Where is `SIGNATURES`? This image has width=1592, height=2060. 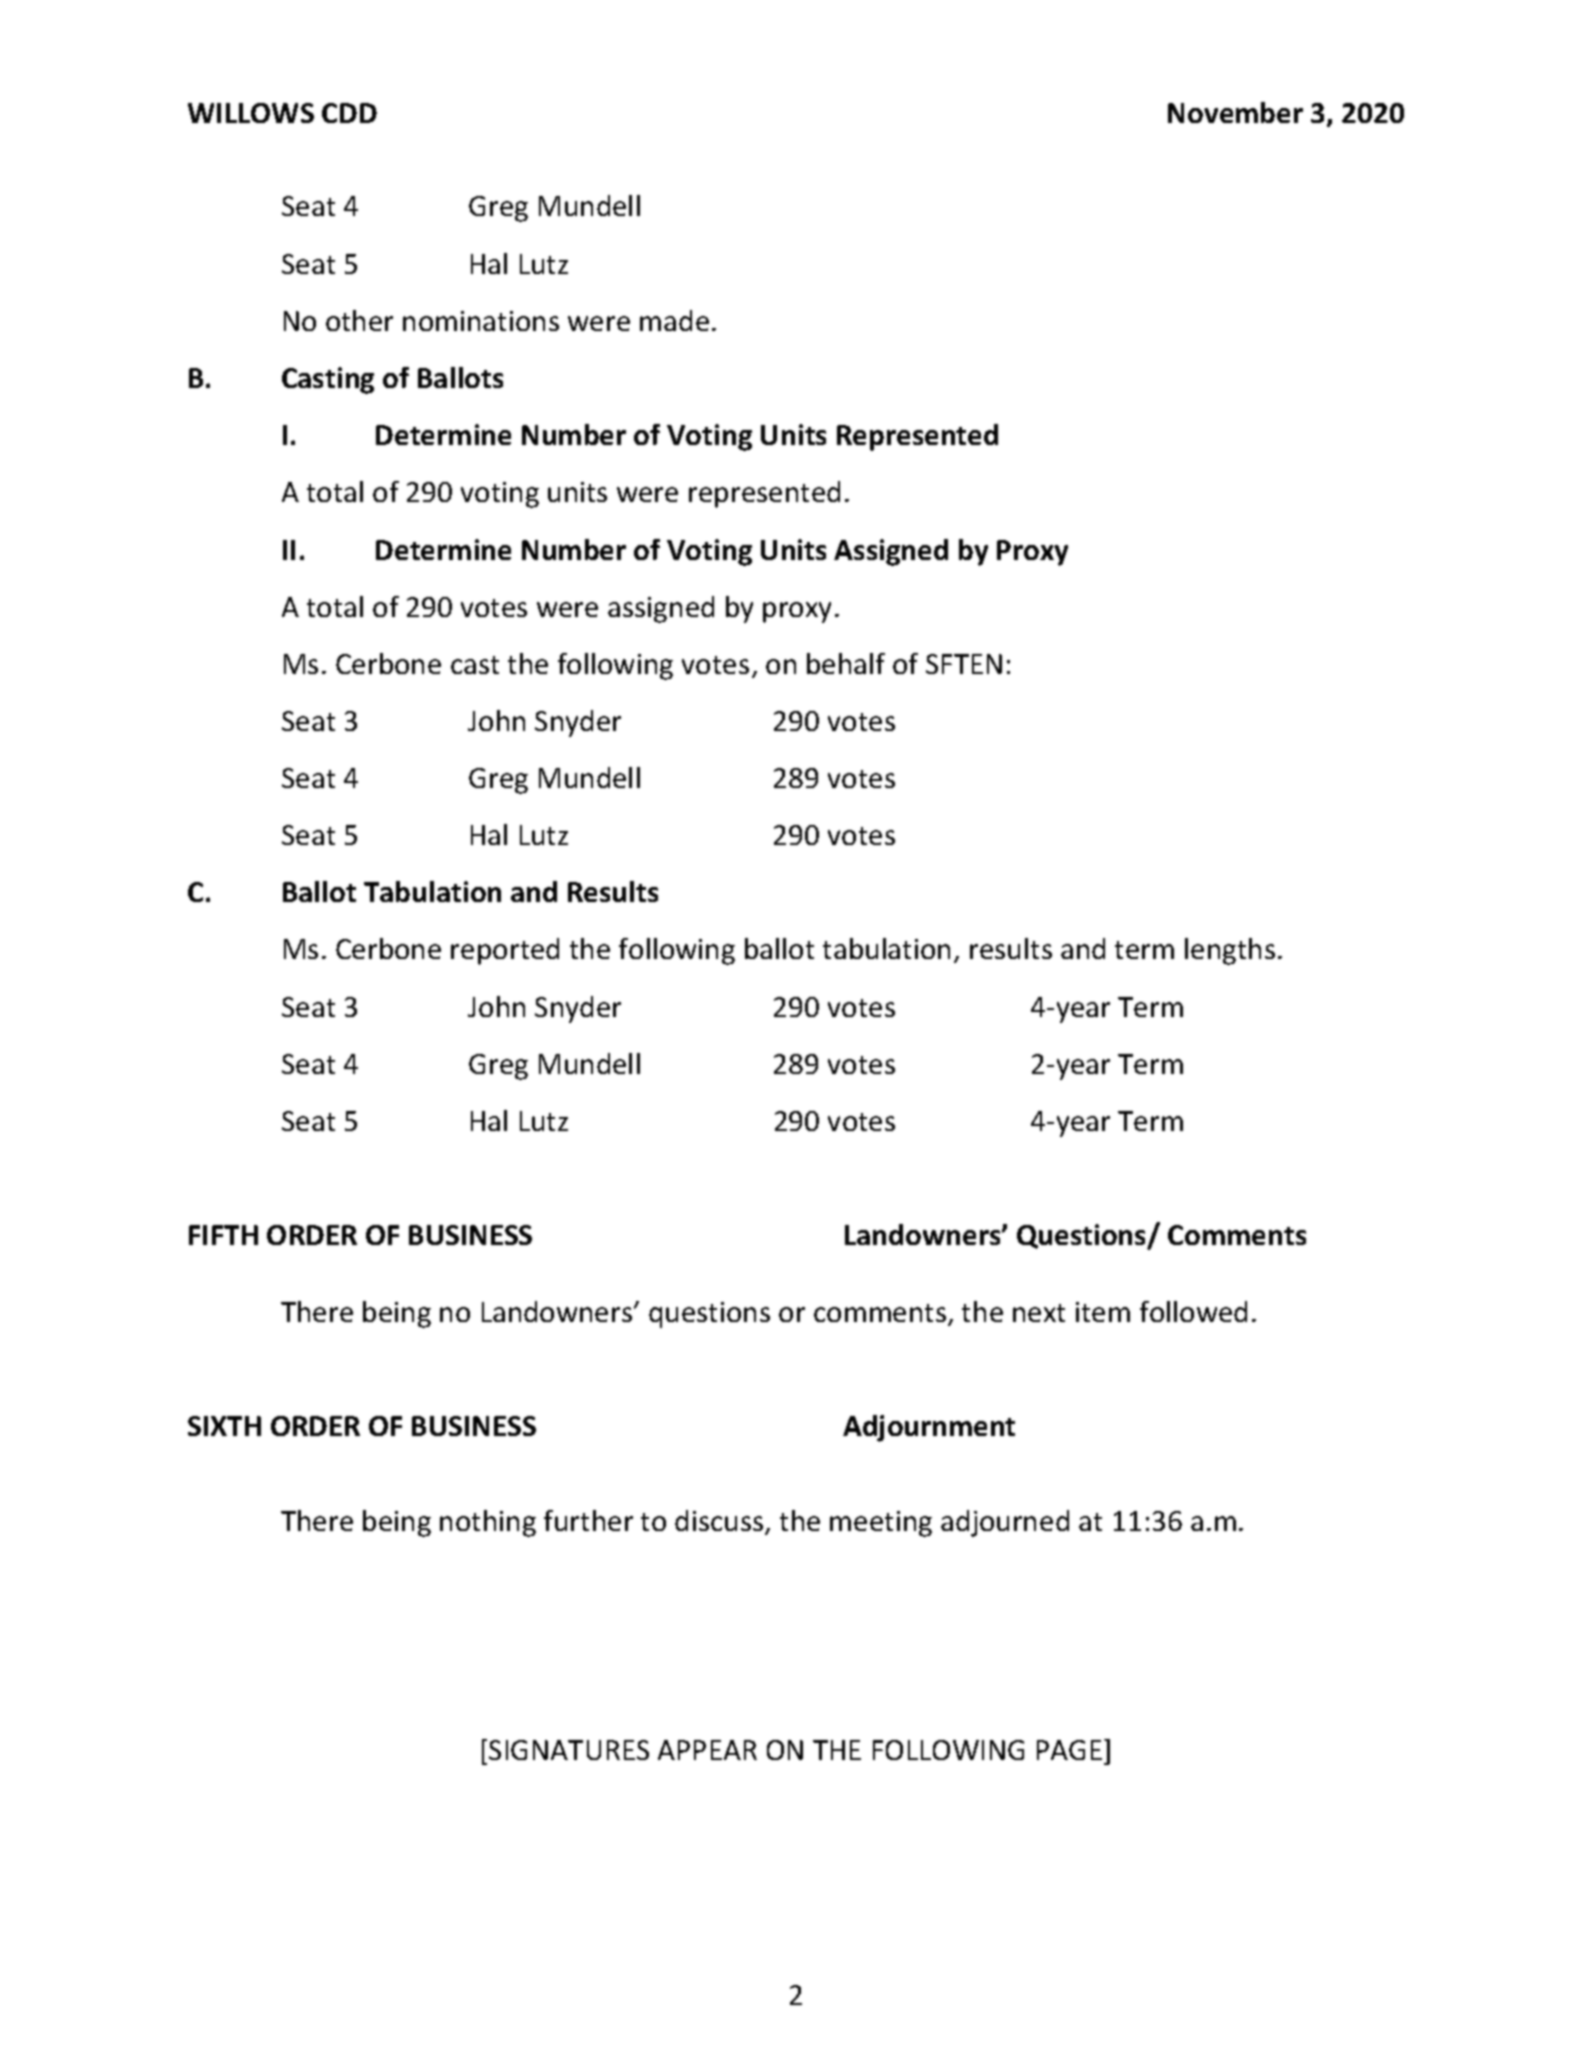 SIGNATURES is located at coordinates (569, 1750).
